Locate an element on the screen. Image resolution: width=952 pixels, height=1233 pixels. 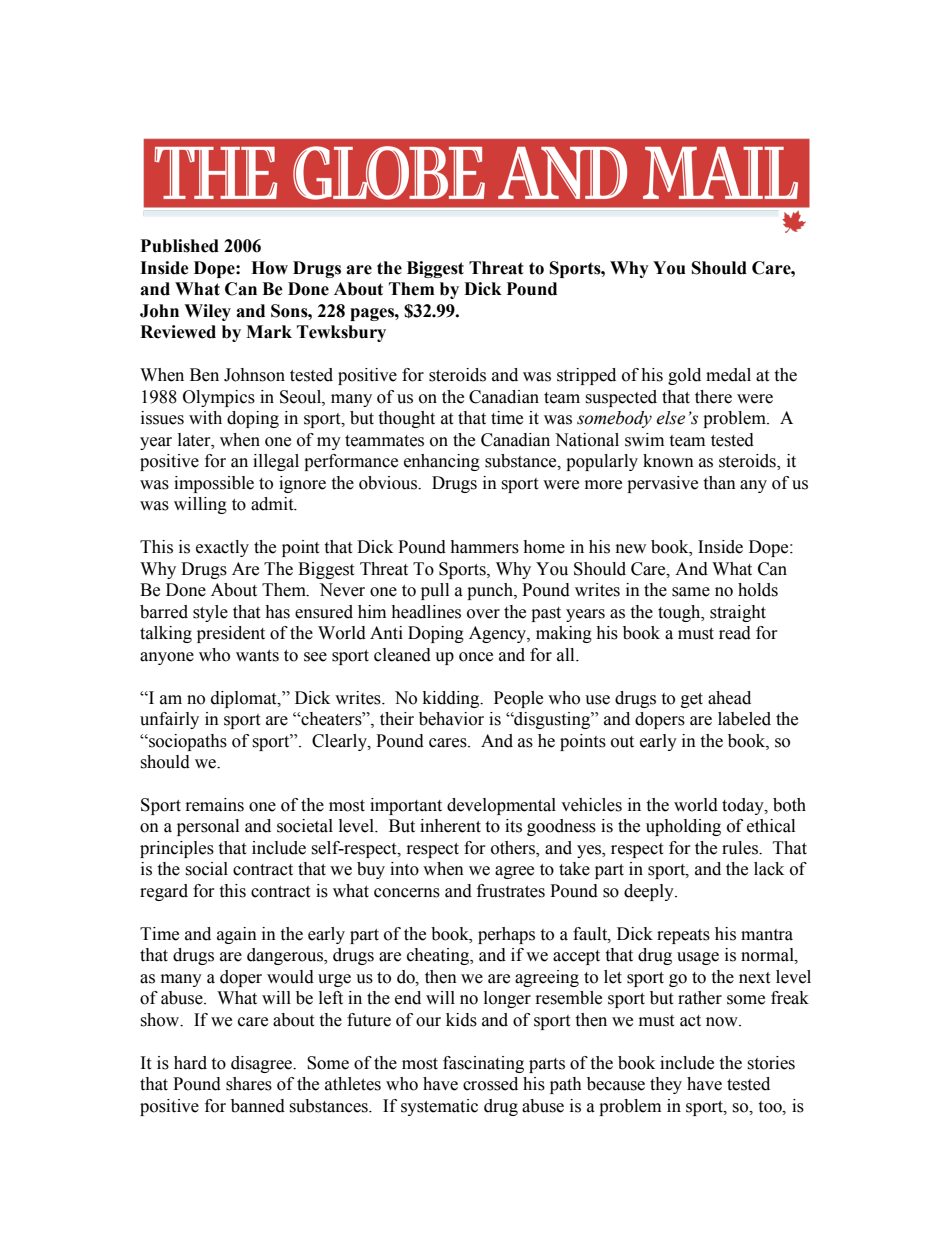
medal is located at coordinates (728, 375).
